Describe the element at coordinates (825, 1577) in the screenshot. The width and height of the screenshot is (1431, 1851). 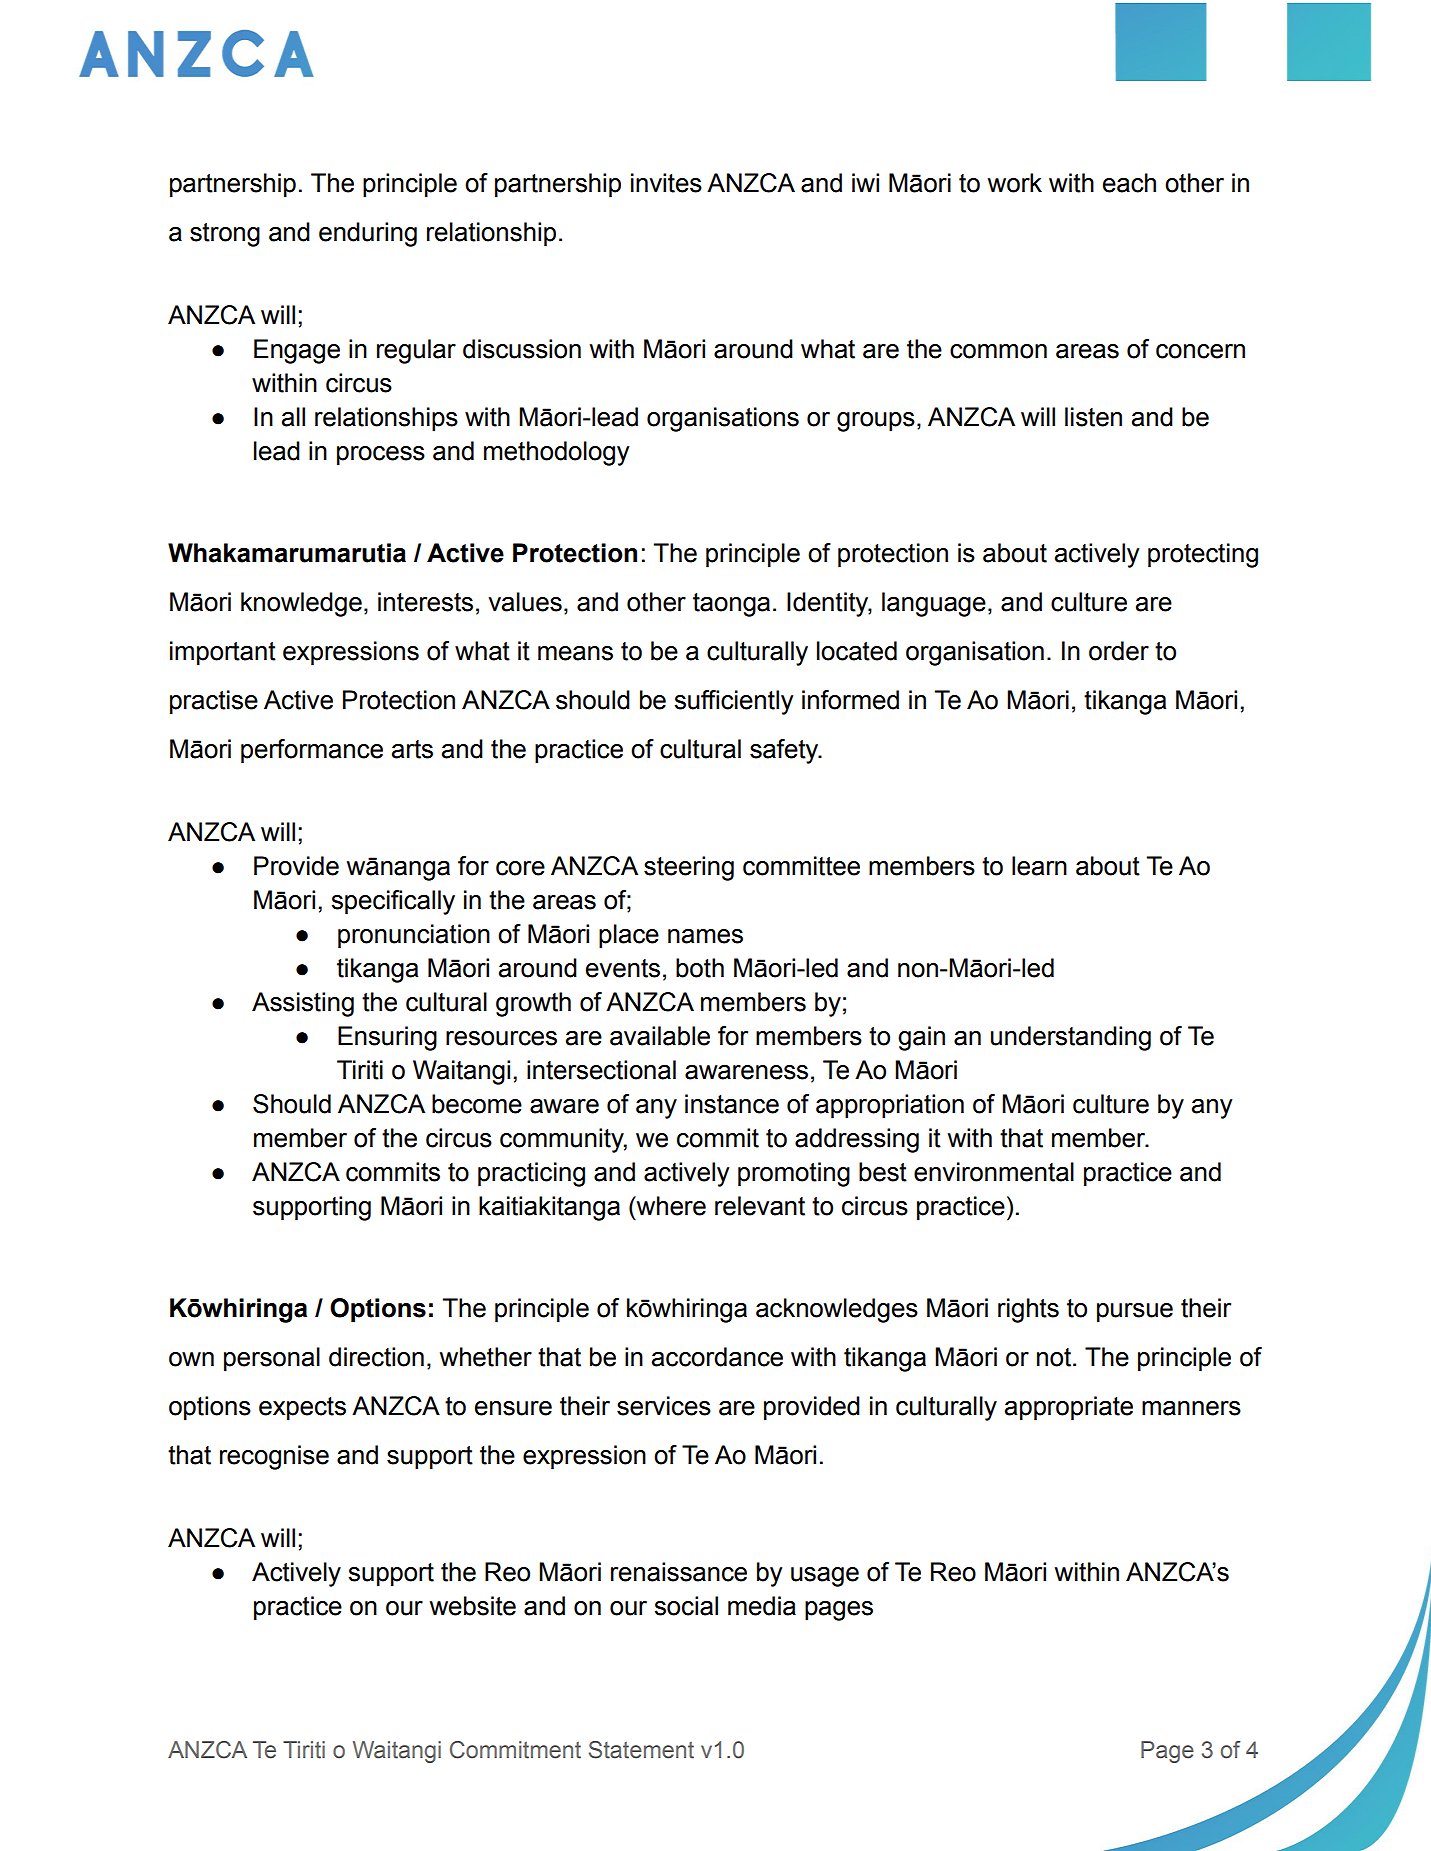
I see `usage` at that location.
